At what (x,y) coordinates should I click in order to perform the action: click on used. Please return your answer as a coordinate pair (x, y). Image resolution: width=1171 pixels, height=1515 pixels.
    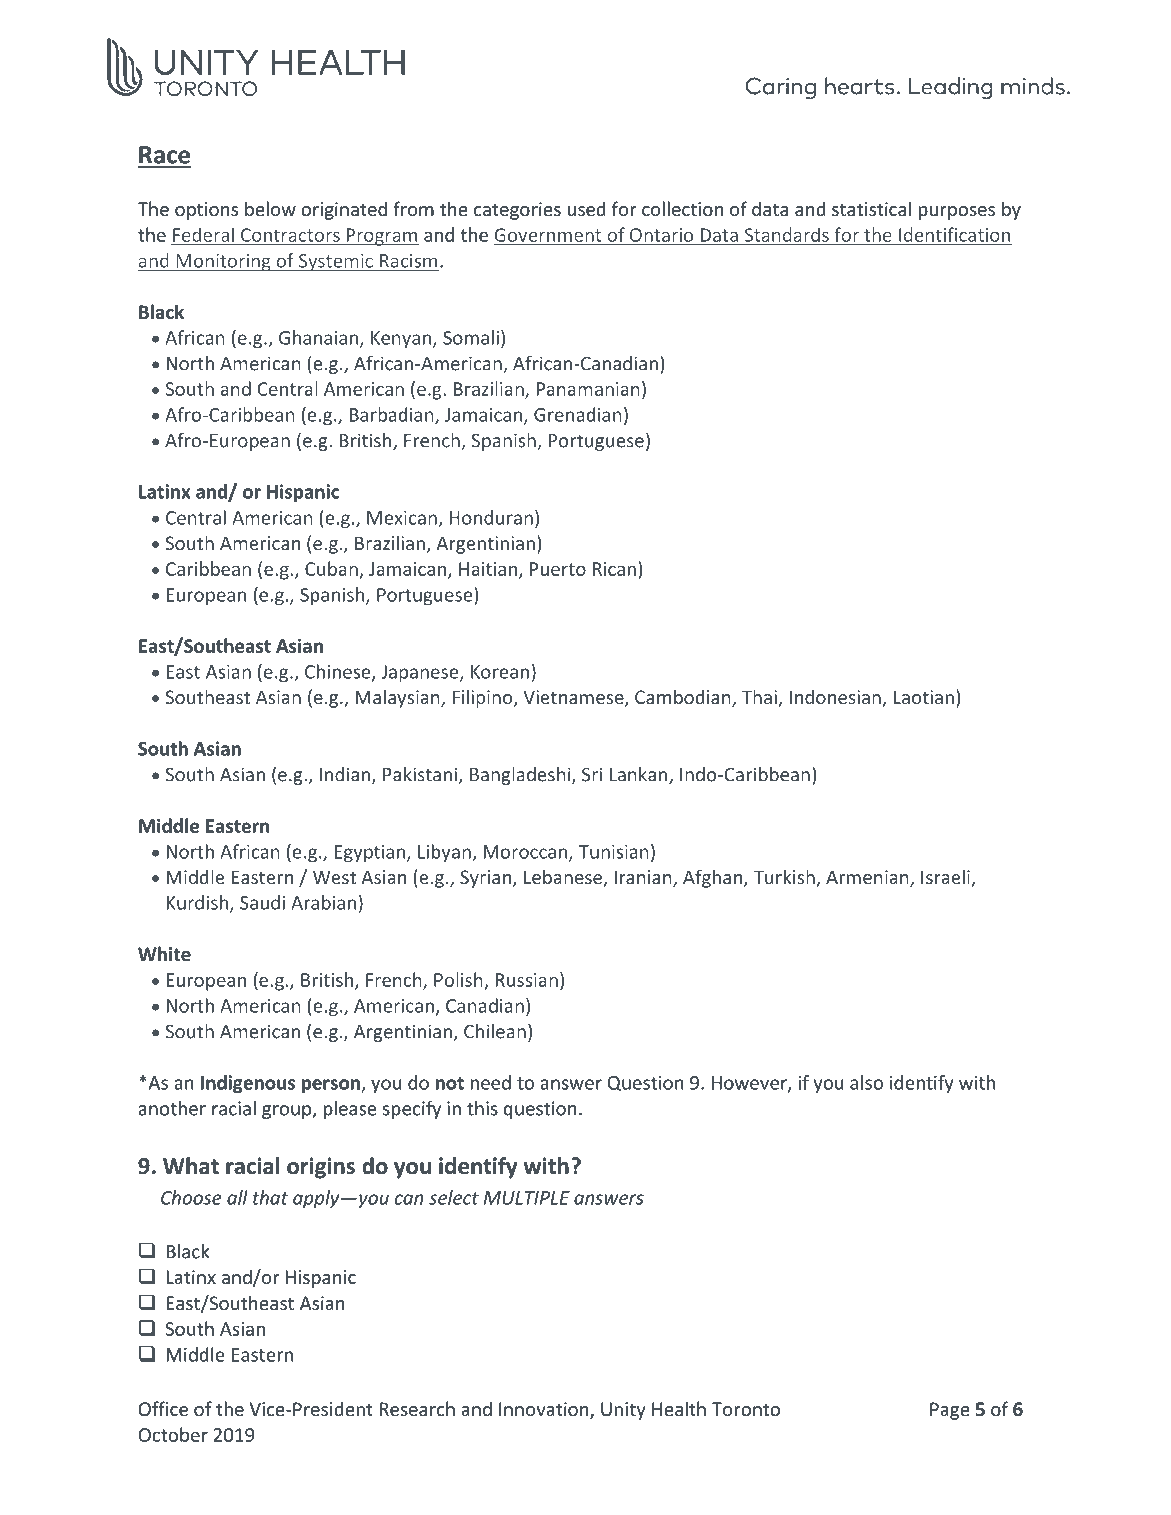
    Looking at the image, I should click on (586, 208).
